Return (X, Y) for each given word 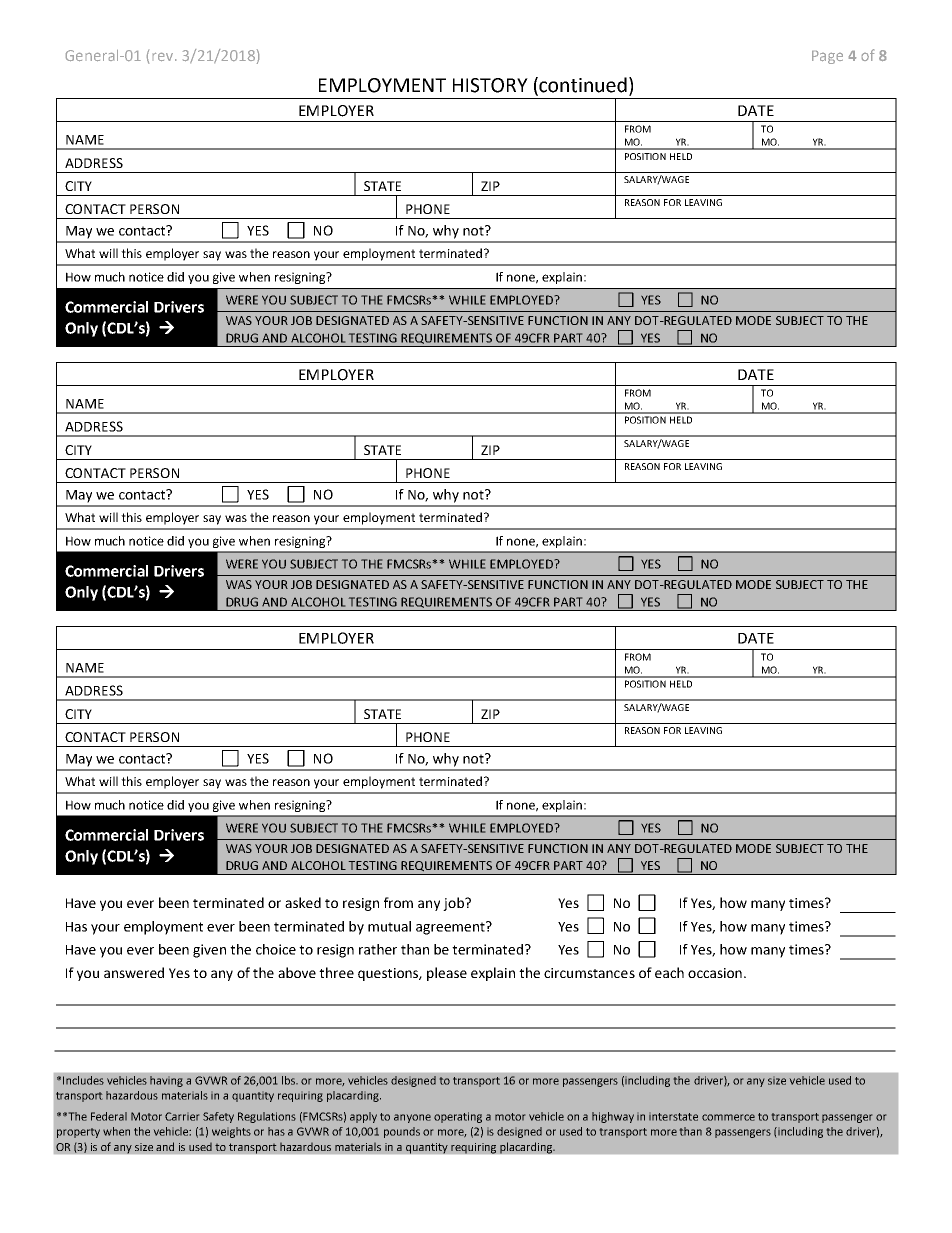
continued (582, 86)
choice (276, 949)
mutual (389, 926)
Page (827, 57)
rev (163, 57)
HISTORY (490, 85)
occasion (715, 973)
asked (303, 902)
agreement (451, 928)
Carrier (182, 1116)
